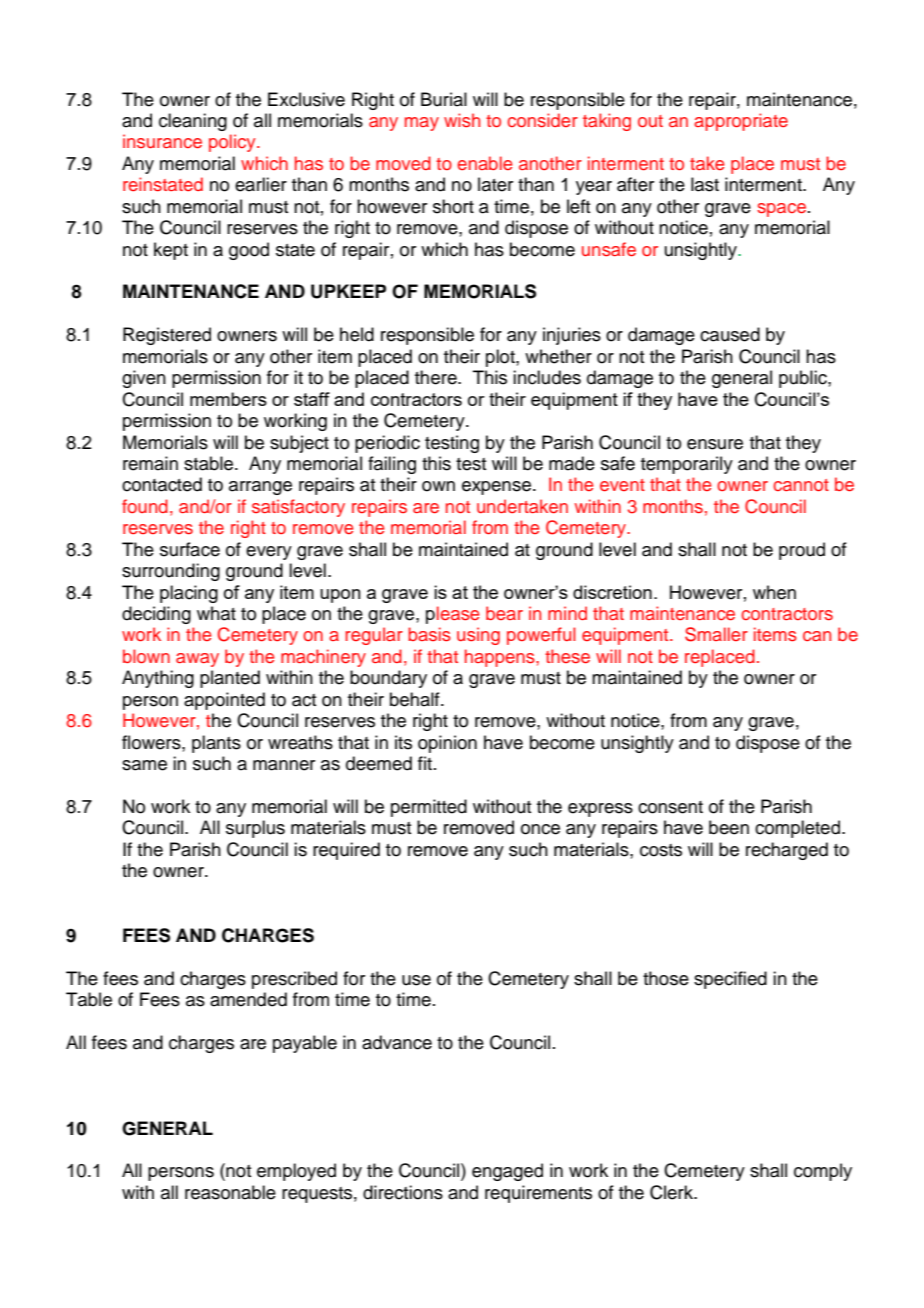  What do you see at coordinates (233, 143) in the document?
I see `policy` at bounding box center [233, 143].
